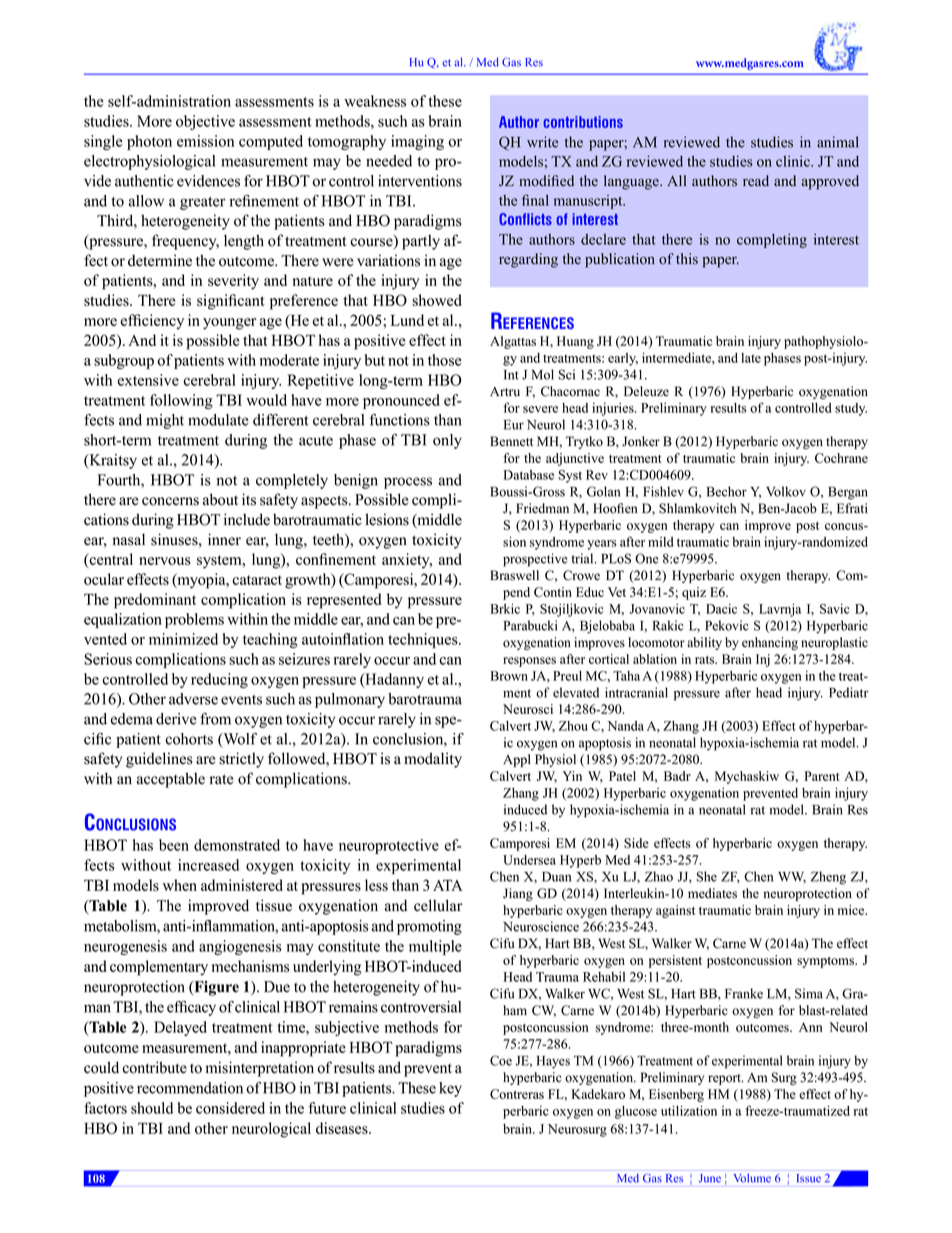  Describe the element at coordinates (152, 1108) in the document. I see `should` at that location.
